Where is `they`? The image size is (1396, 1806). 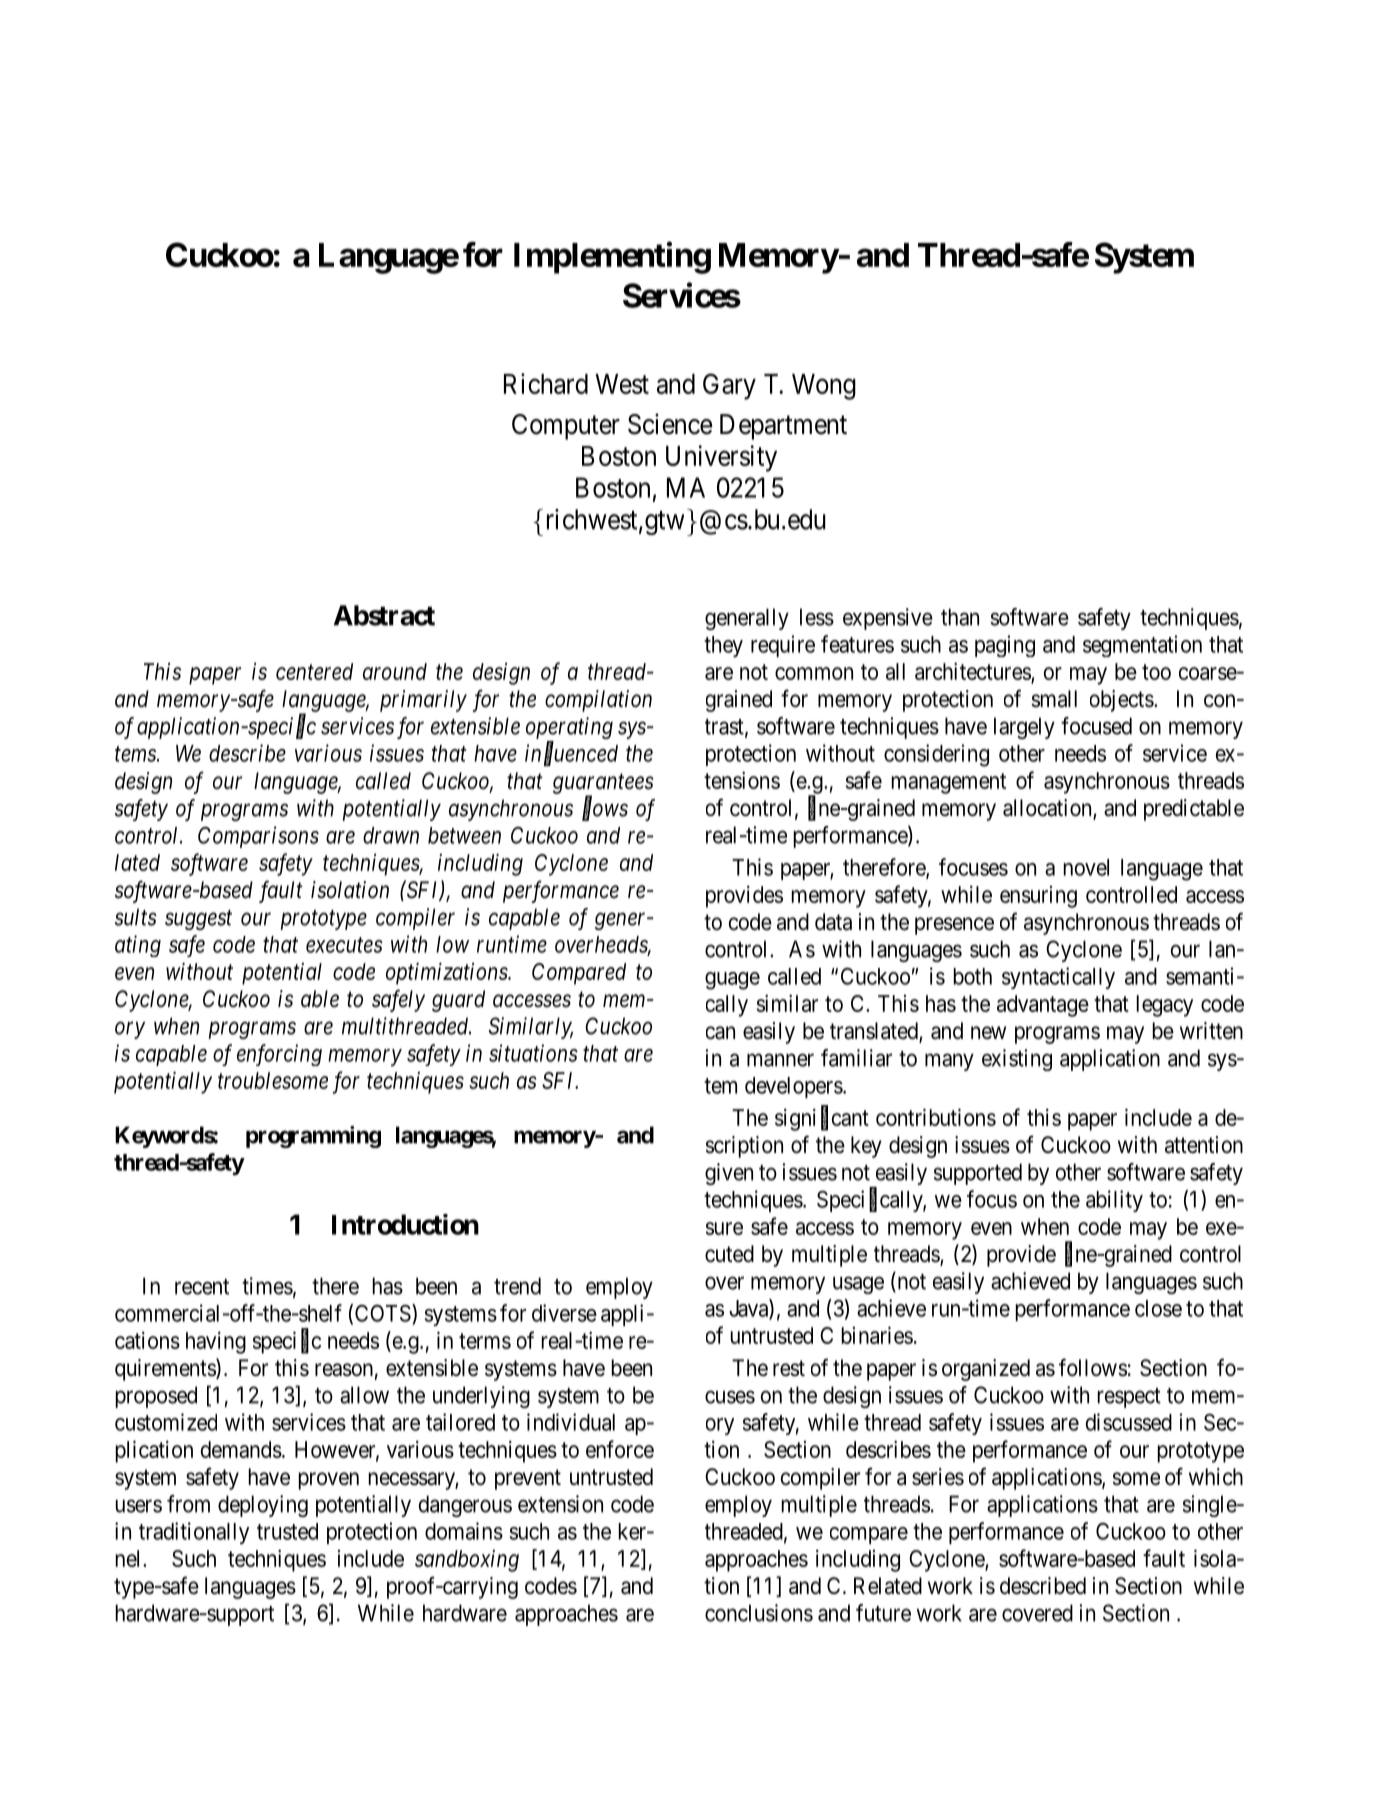 they is located at coordinates (723, 646).
